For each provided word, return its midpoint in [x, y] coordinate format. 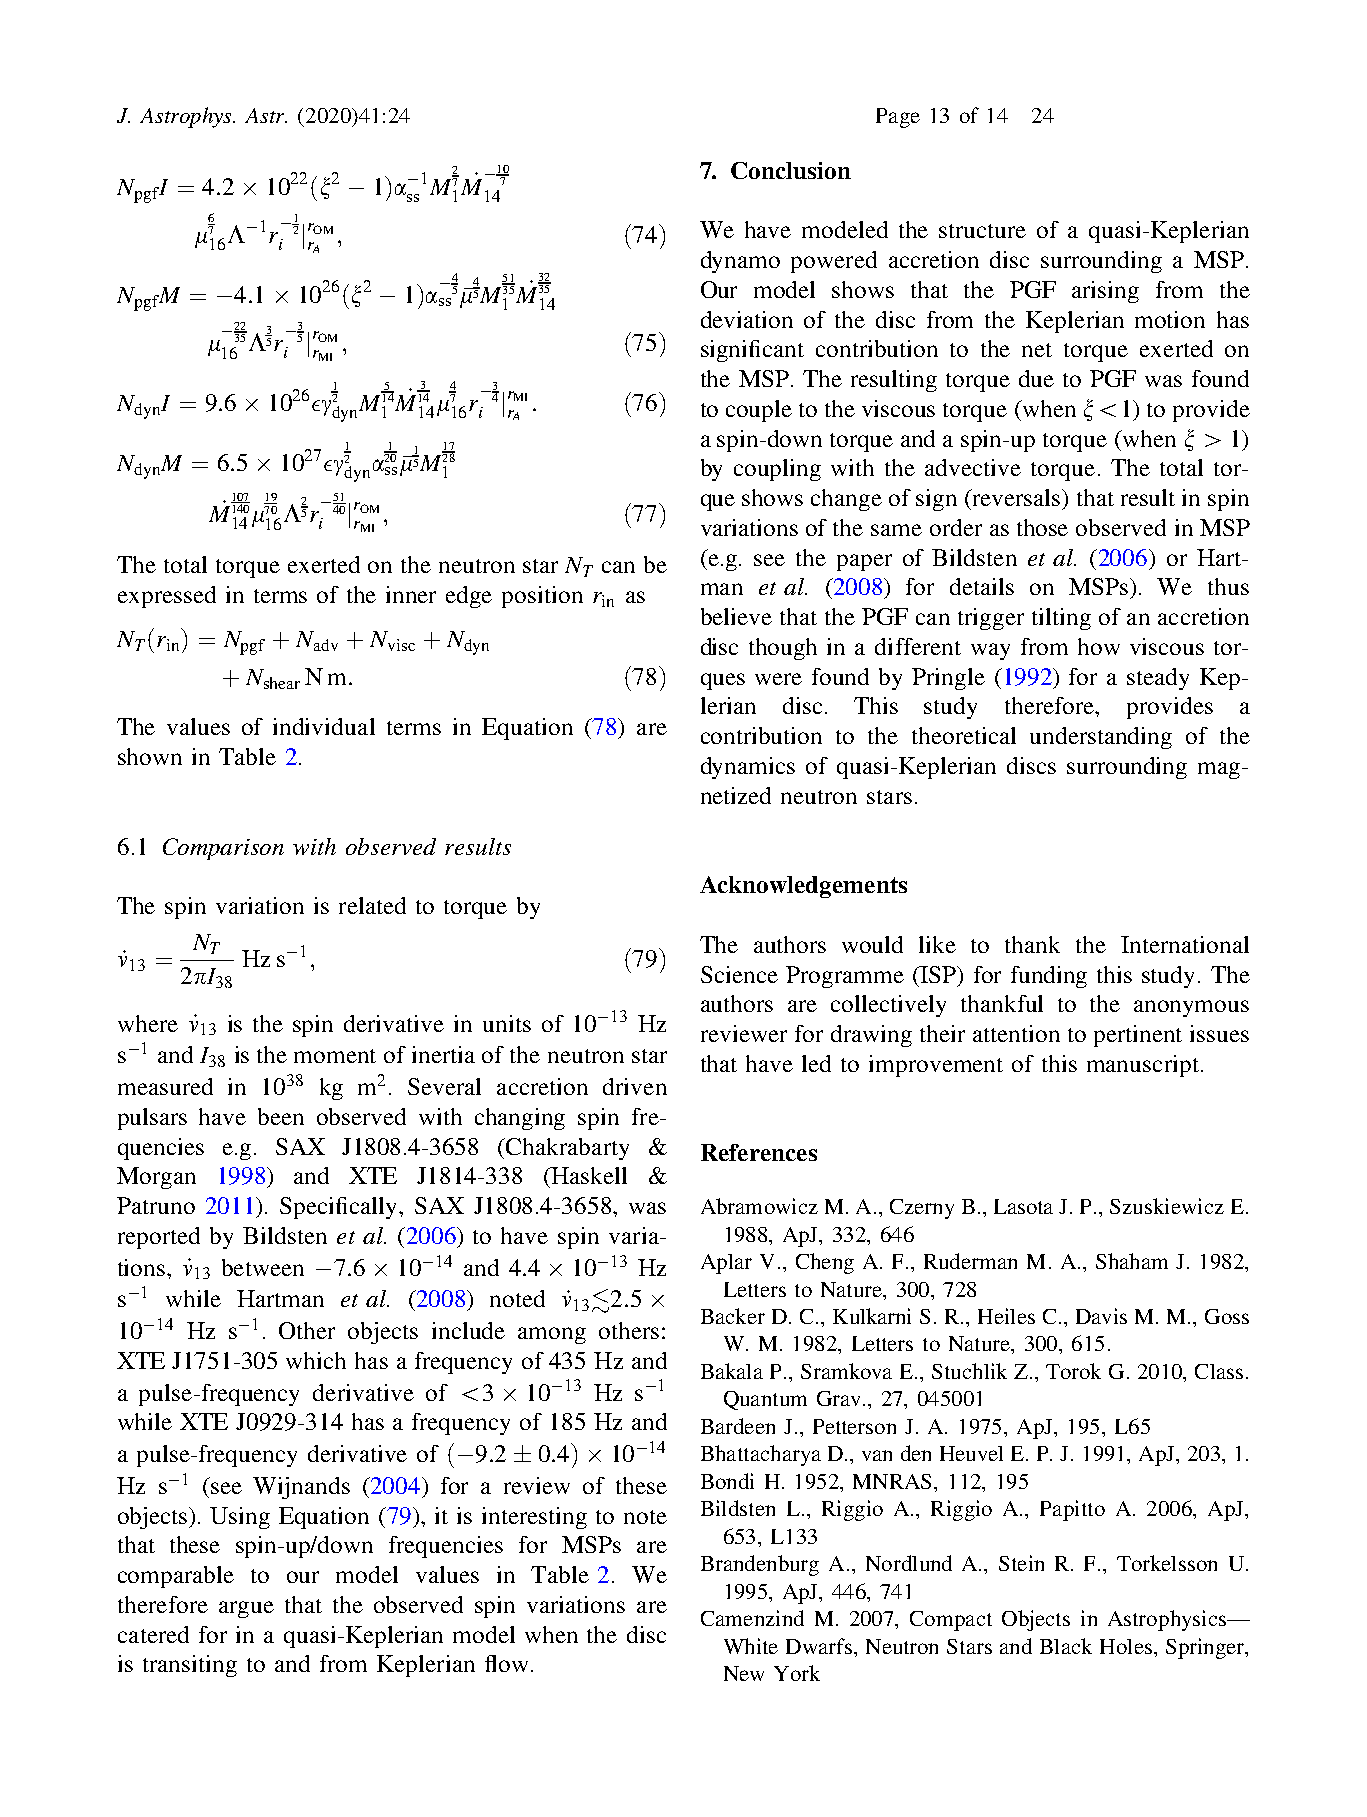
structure [982, 231]
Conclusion [791, 170]
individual [324, 726]
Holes [1126, 1646]
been [281, 1116]
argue [246, 1609]
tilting [1061, 619]
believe [736, 616]
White [751, 1646]
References [759, 1152]
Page [898, 118]
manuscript [1143, 1066]
